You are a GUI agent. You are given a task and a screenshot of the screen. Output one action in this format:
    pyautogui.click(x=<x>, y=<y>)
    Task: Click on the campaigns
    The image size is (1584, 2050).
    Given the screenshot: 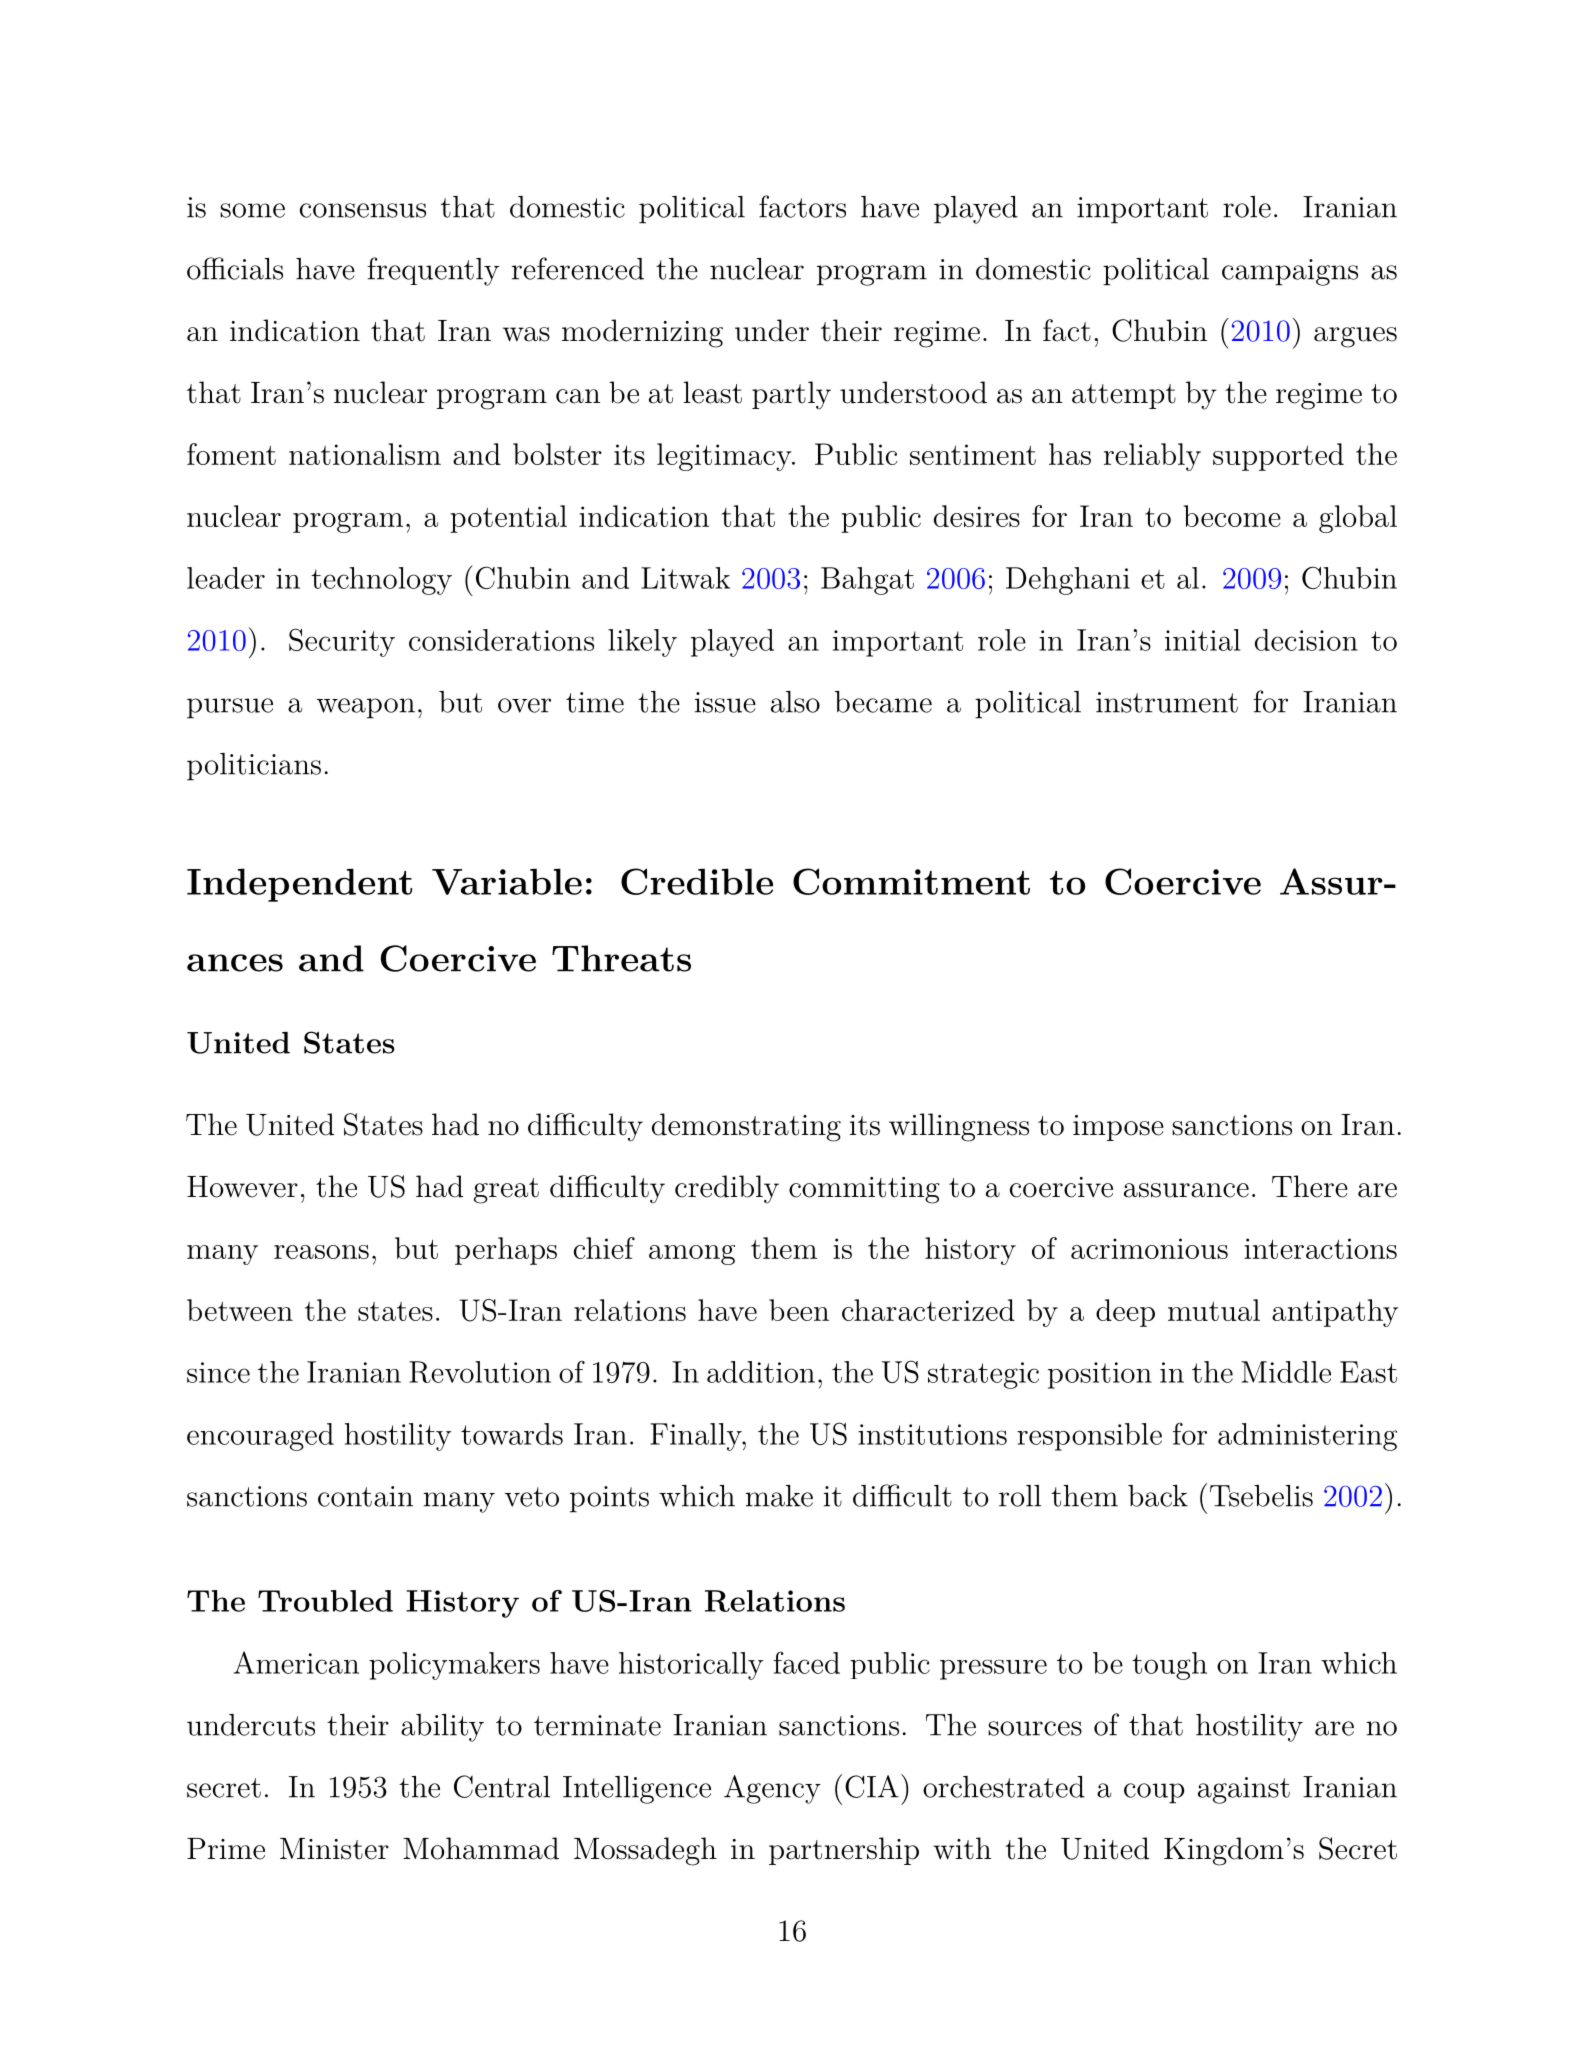 What is the action you would take?
    pyautogui.click(x=1290, y=272)
